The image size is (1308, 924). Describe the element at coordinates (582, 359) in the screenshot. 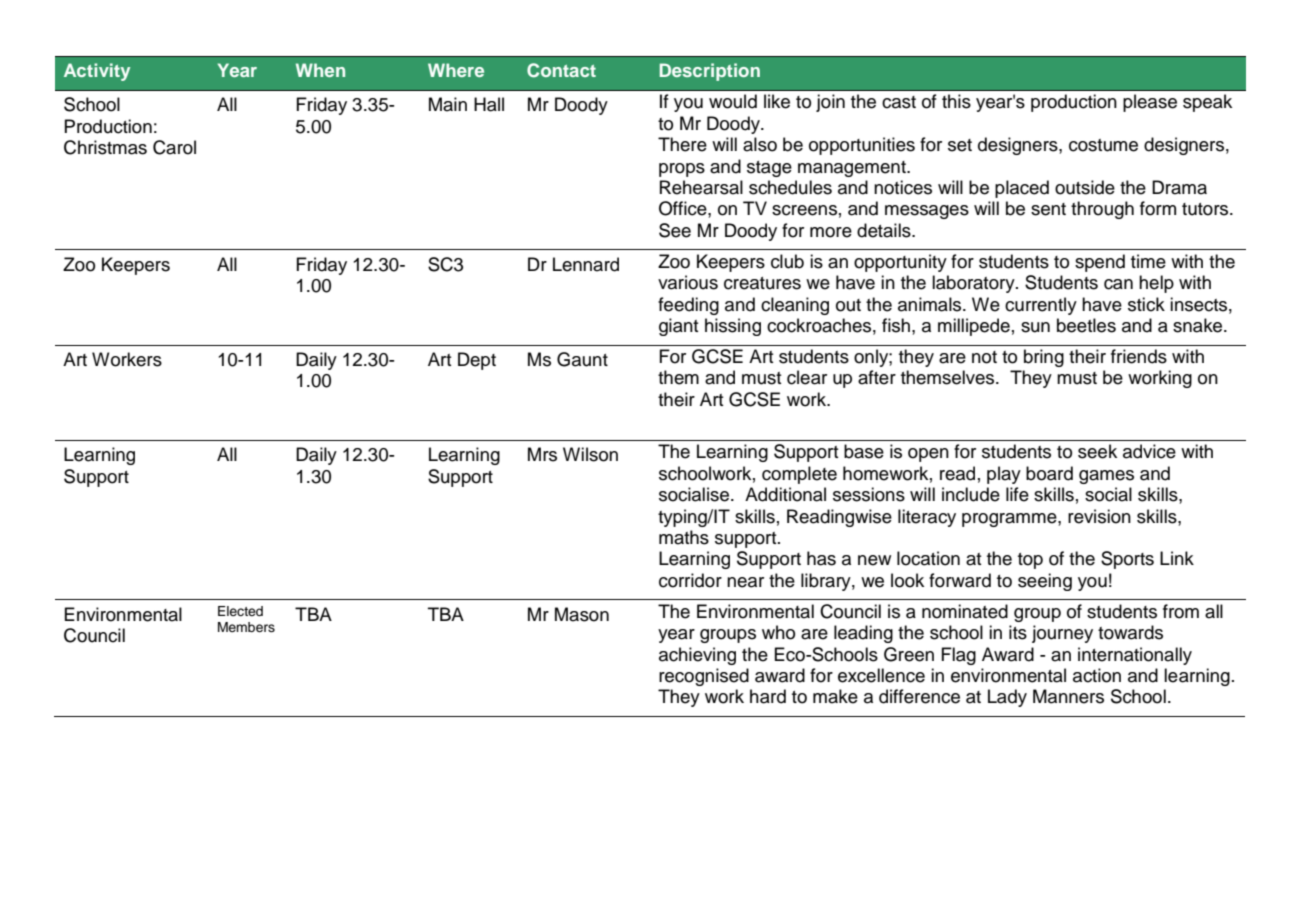

I see `Gaunt` at that location.
